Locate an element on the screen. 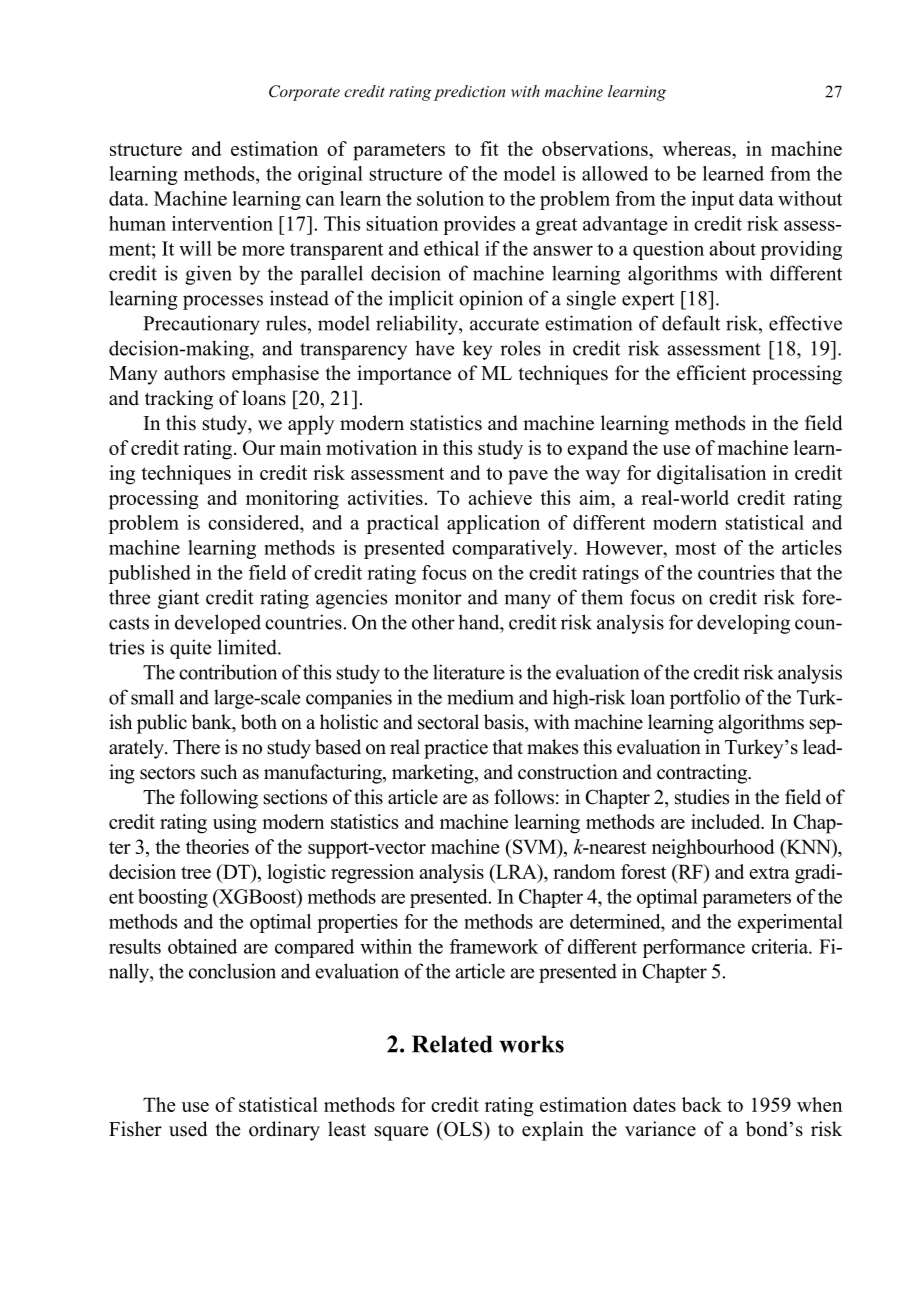 The width and height of the screenshot is (924, 1304). tree is located at coordinates (196, 872).
